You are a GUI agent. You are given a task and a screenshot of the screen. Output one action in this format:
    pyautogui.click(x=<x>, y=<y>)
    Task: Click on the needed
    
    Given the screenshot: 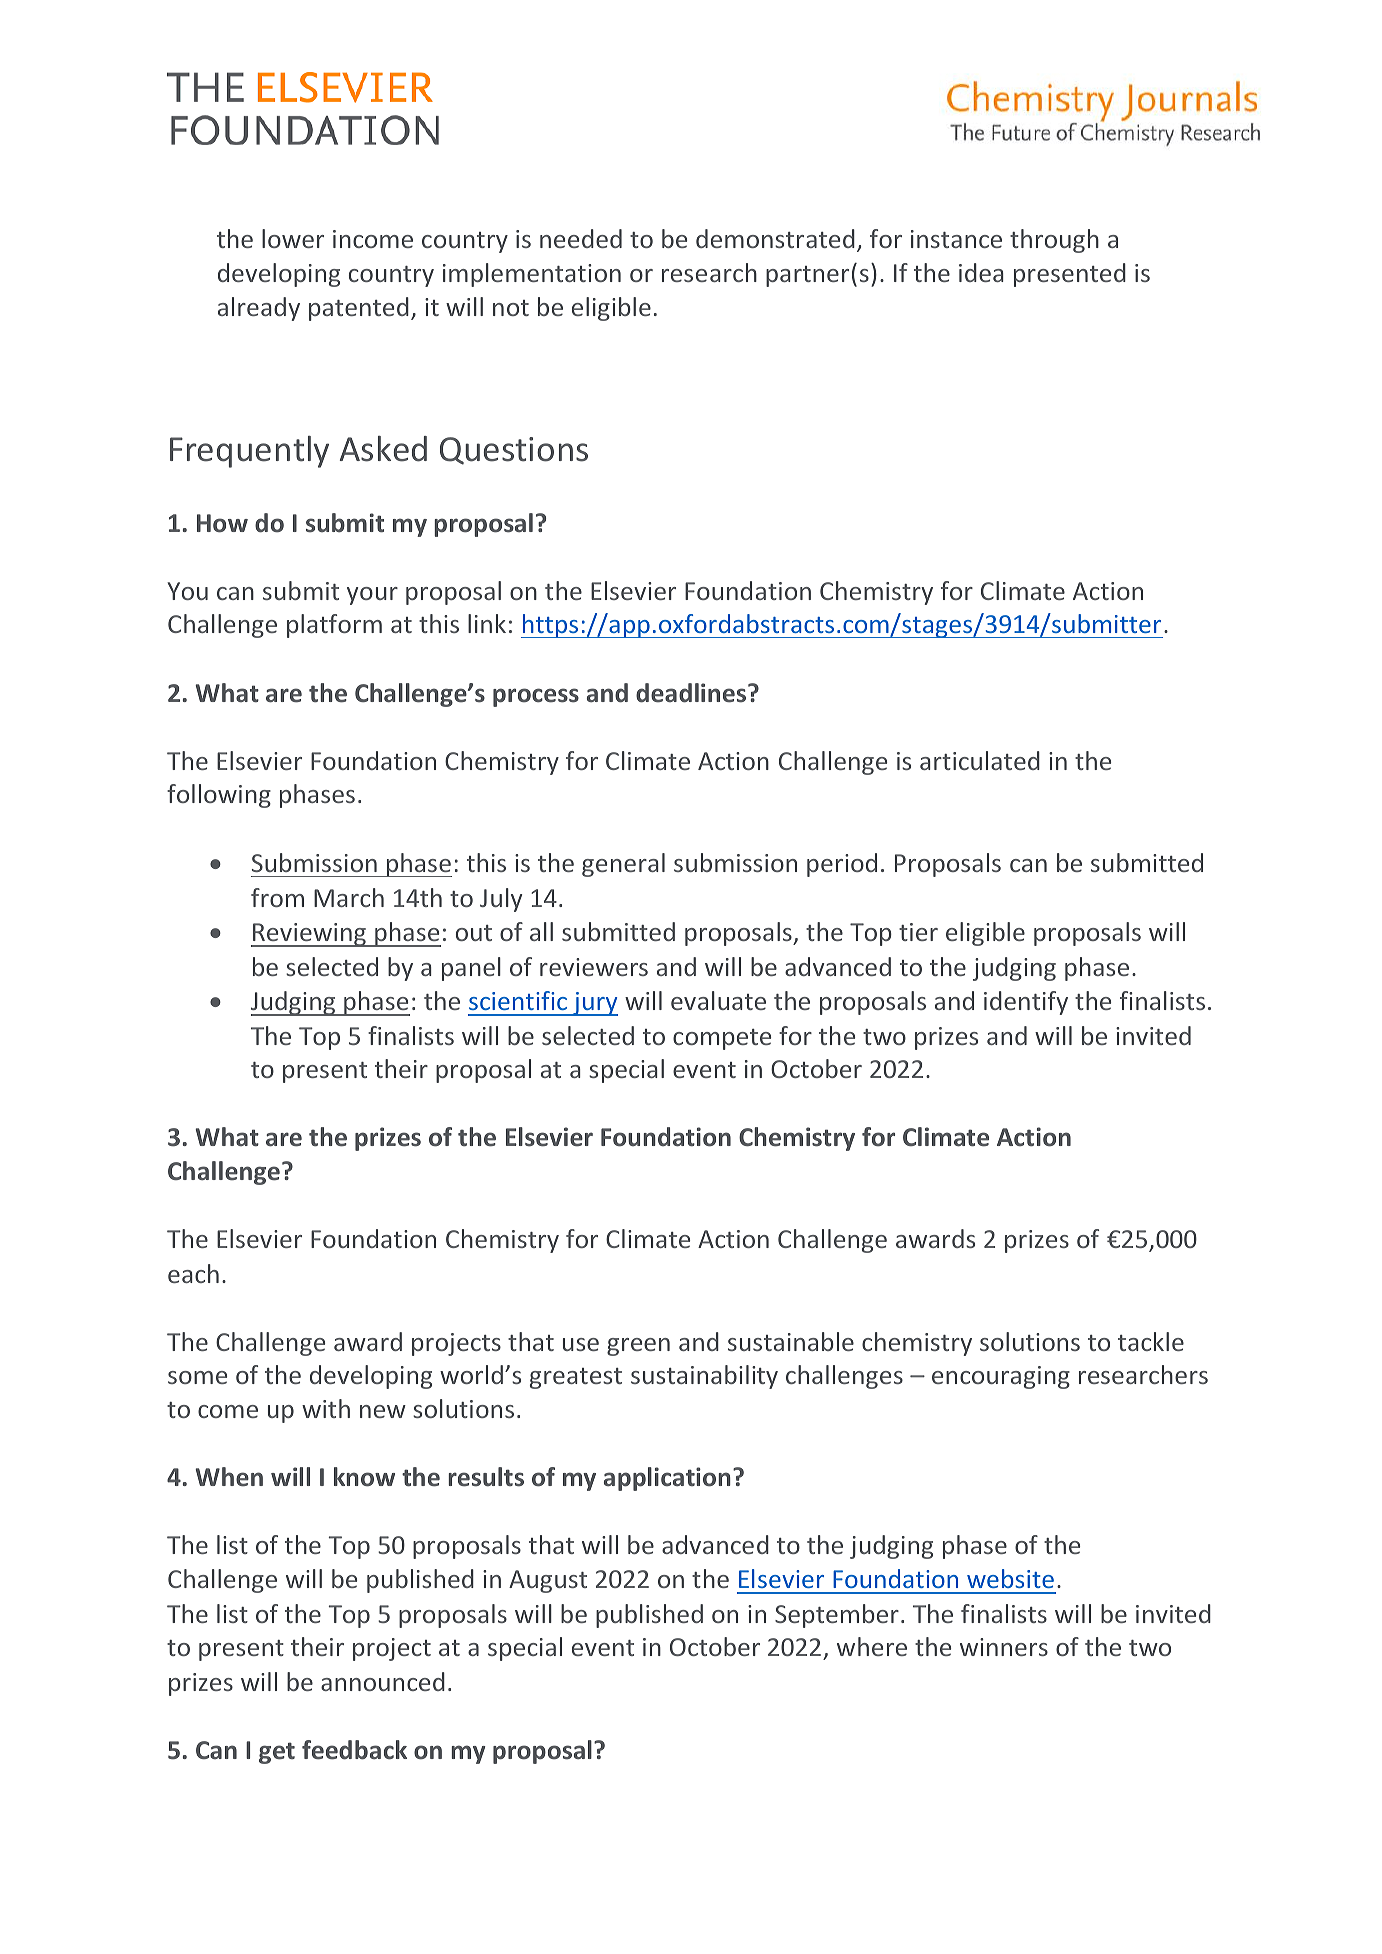 What is the action you would take?
    pyautogui.click(x=581, y=238)
